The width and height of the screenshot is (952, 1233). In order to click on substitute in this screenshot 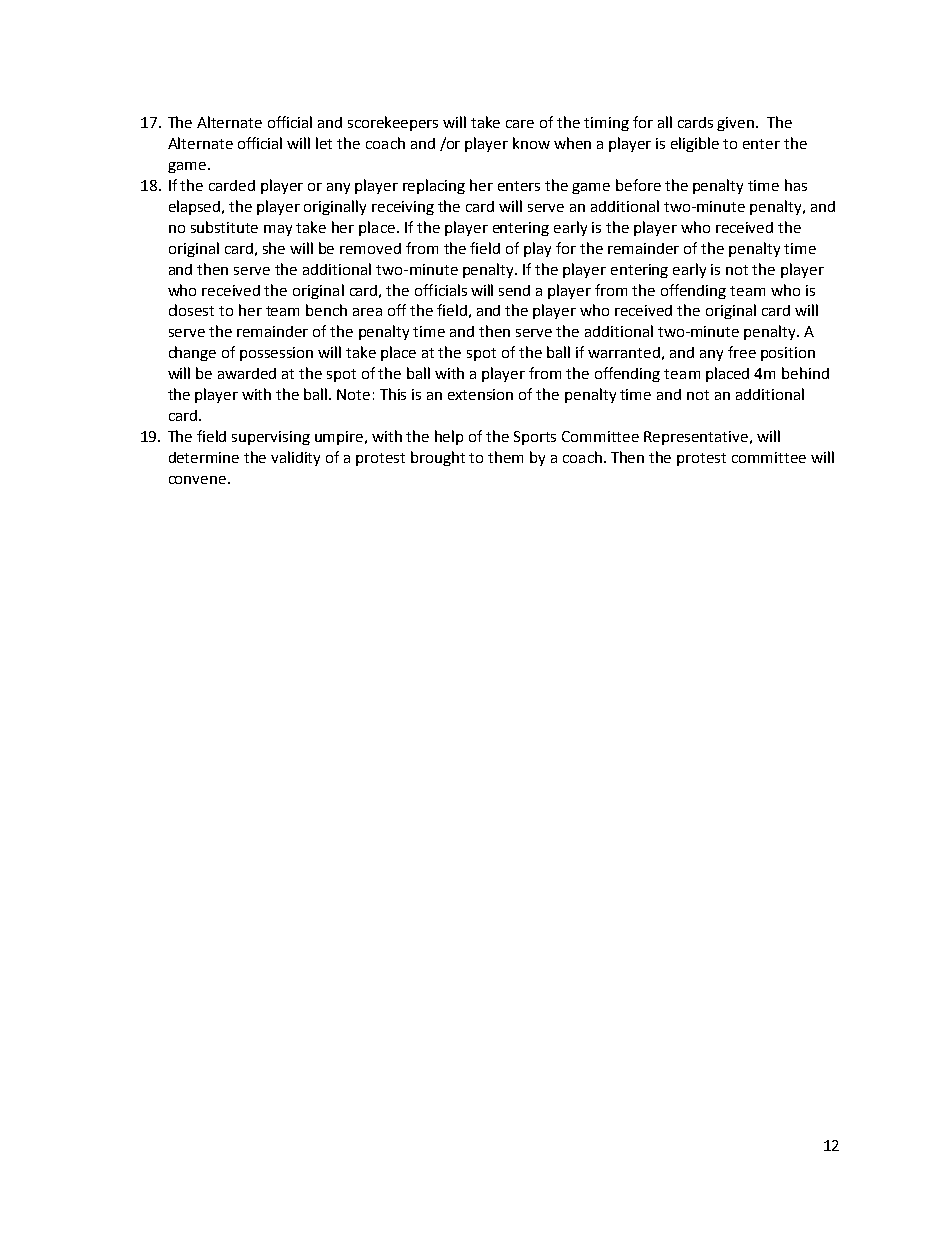, I will do `click(224, 227)`.
